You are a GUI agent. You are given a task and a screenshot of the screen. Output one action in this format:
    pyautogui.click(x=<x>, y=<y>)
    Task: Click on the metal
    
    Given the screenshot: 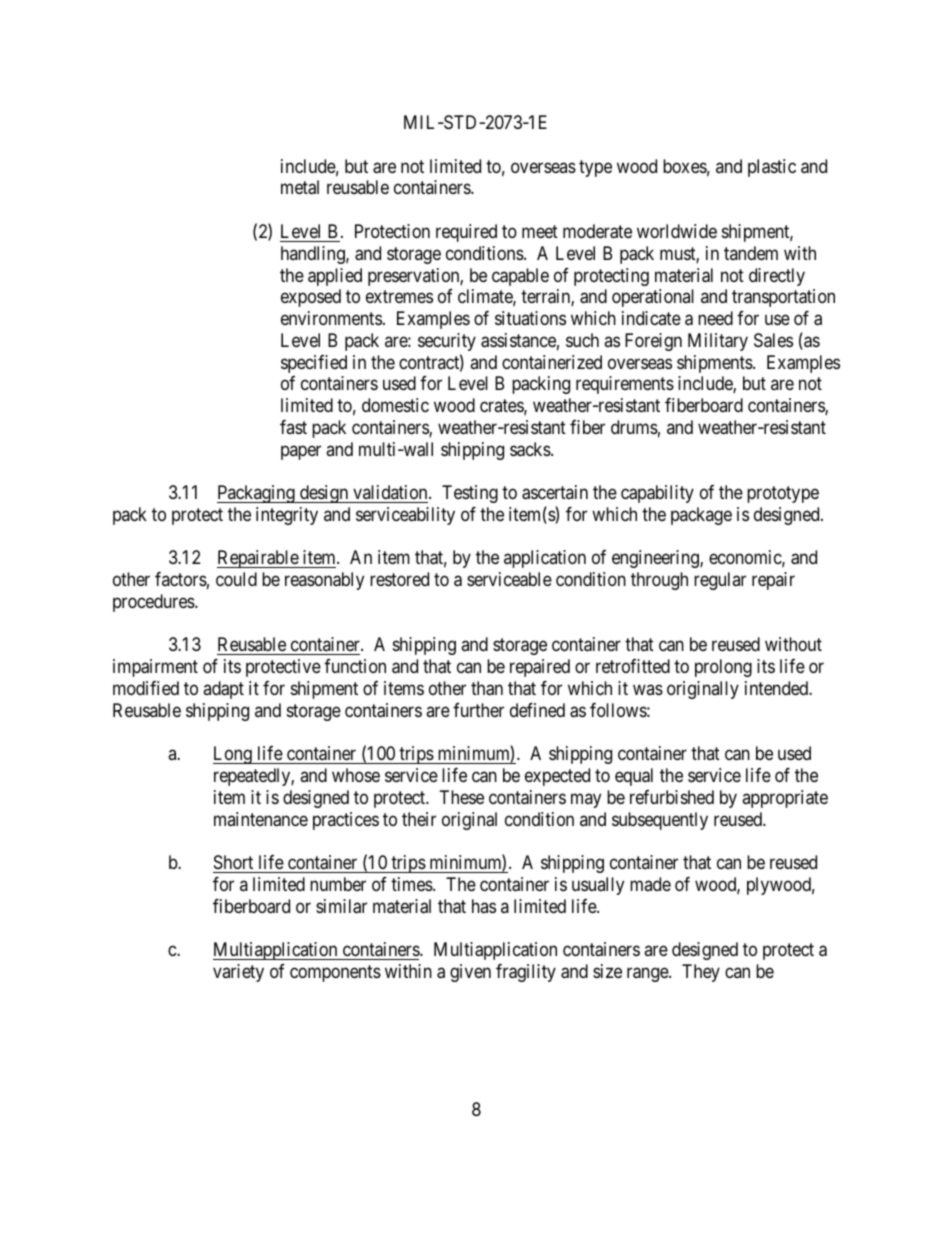 What is the action you would take?
    pyautogui.click(x=300, y=187)
